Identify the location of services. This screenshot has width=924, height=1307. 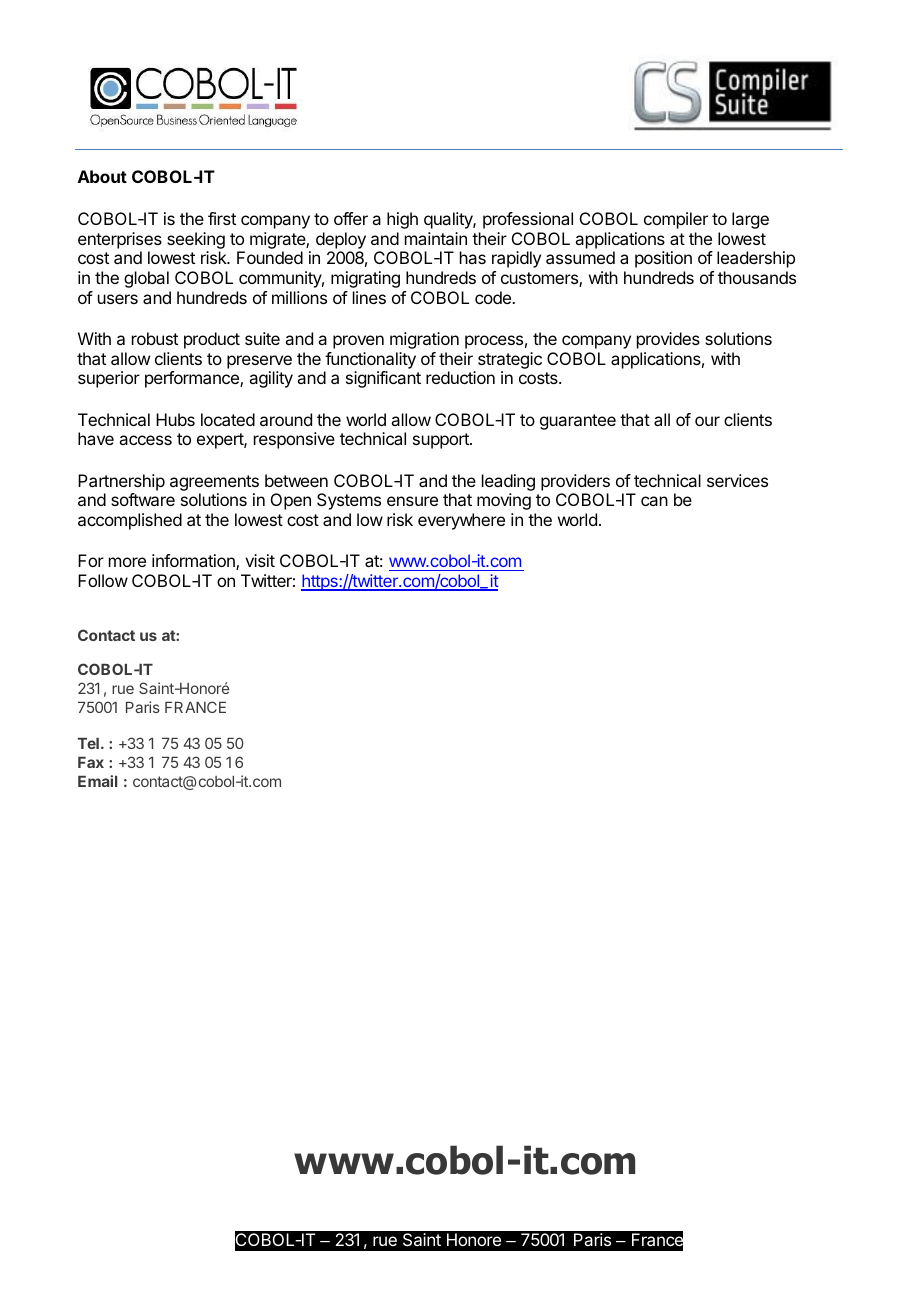
(737, 480).
